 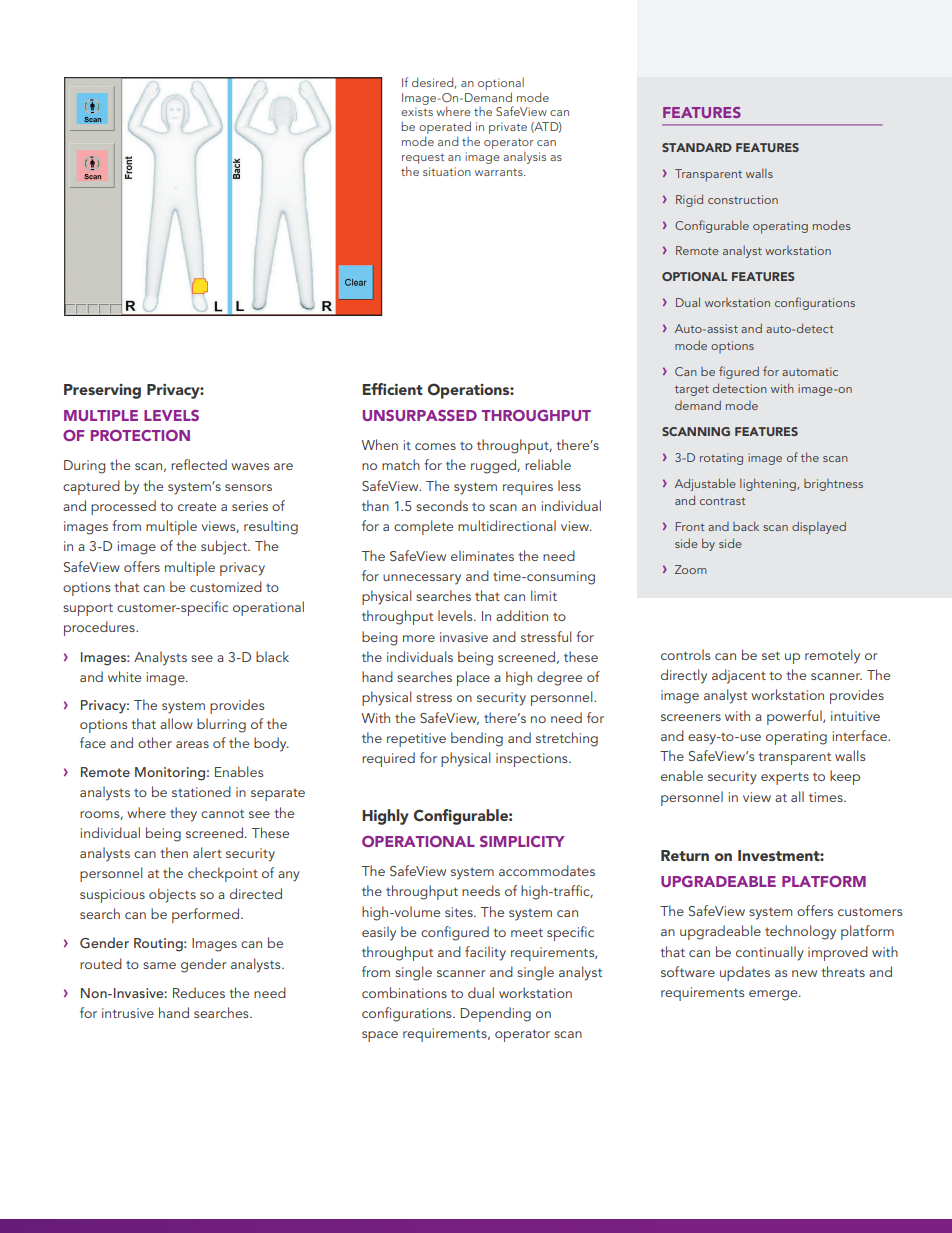 I want to click on inspections, so click(x=533, y=760).
